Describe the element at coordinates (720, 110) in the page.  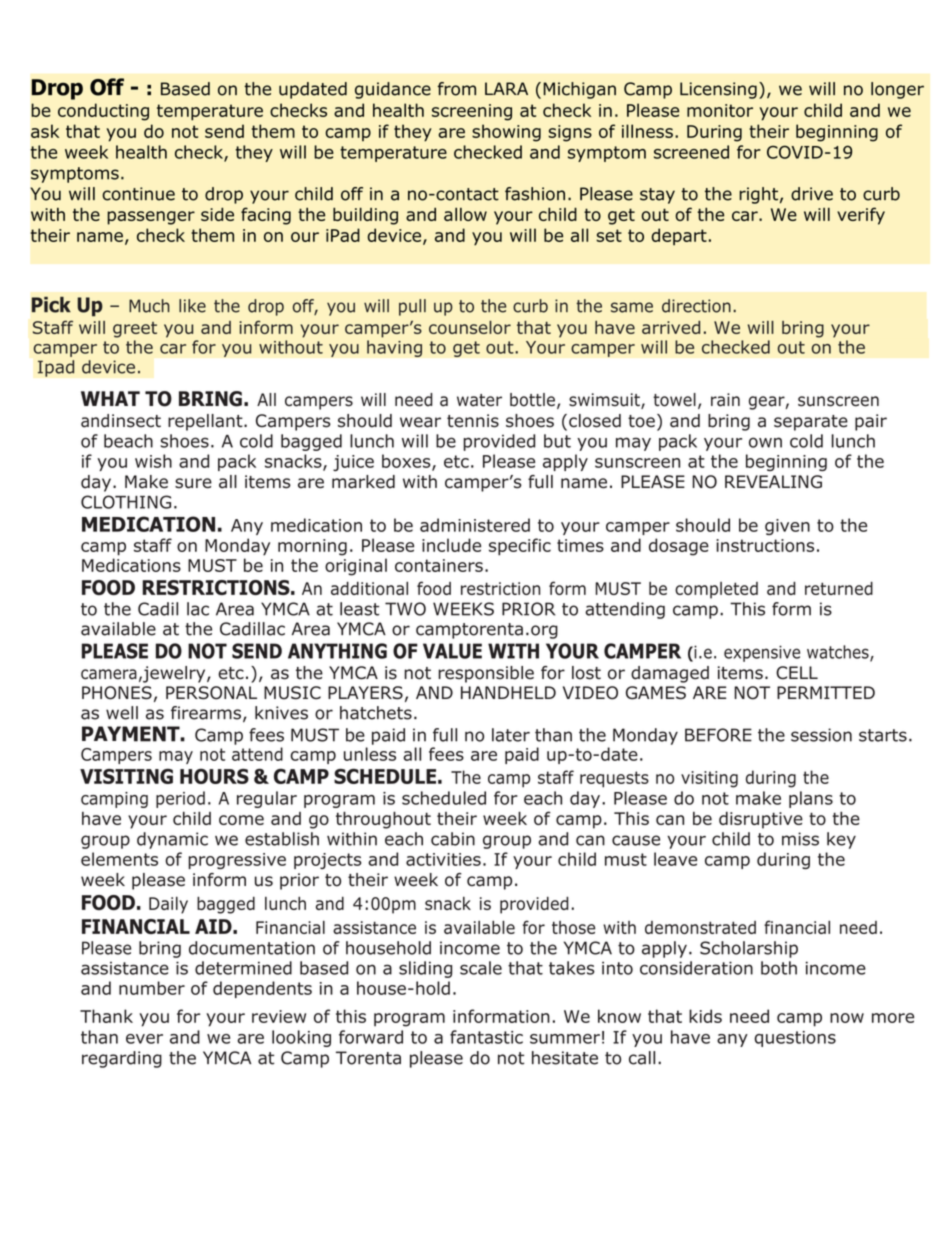
I see `monitor` at that location.
